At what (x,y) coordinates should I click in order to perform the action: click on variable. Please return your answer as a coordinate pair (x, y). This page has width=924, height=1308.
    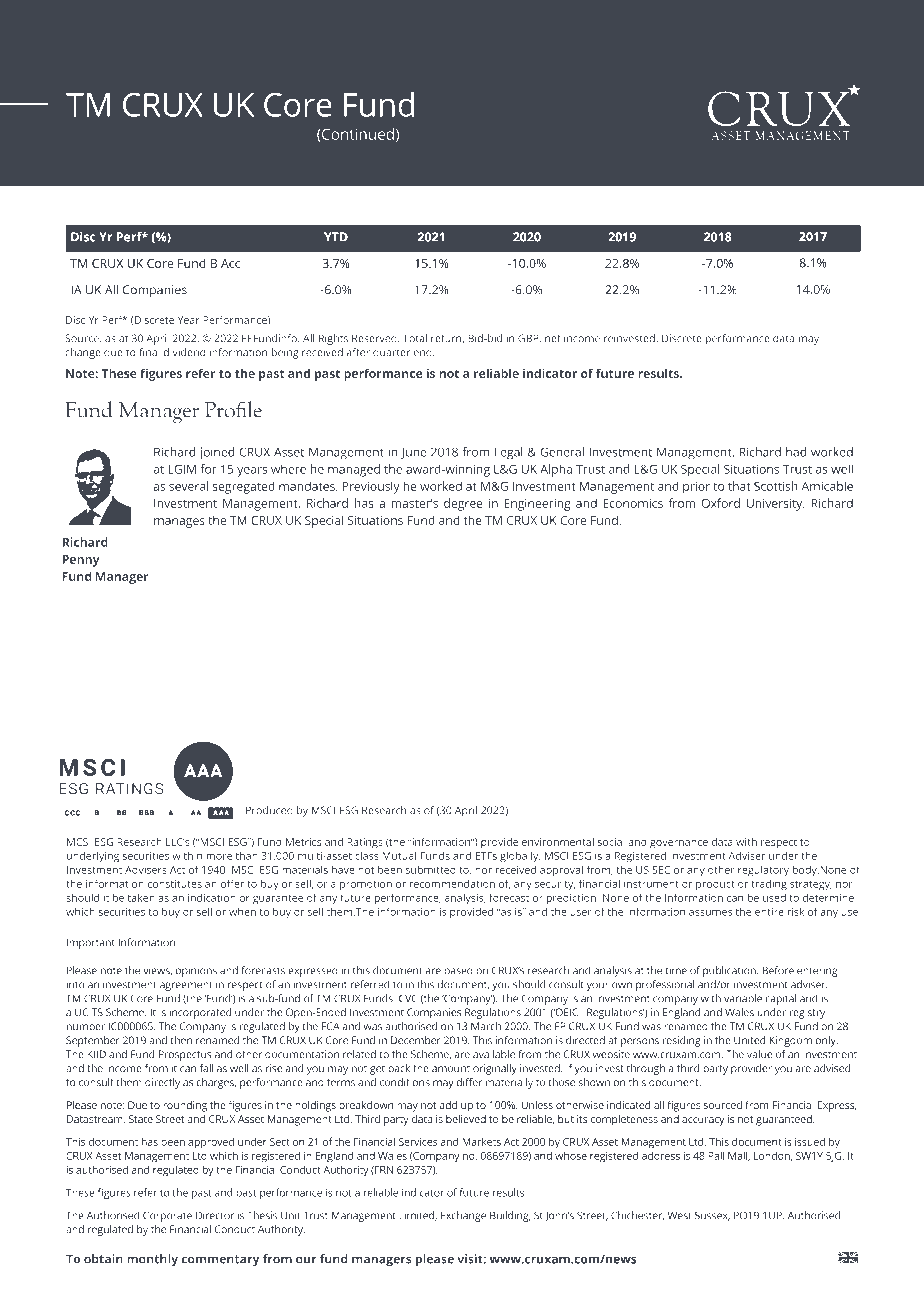
    Looking at the image, I should click on (743, 998).
